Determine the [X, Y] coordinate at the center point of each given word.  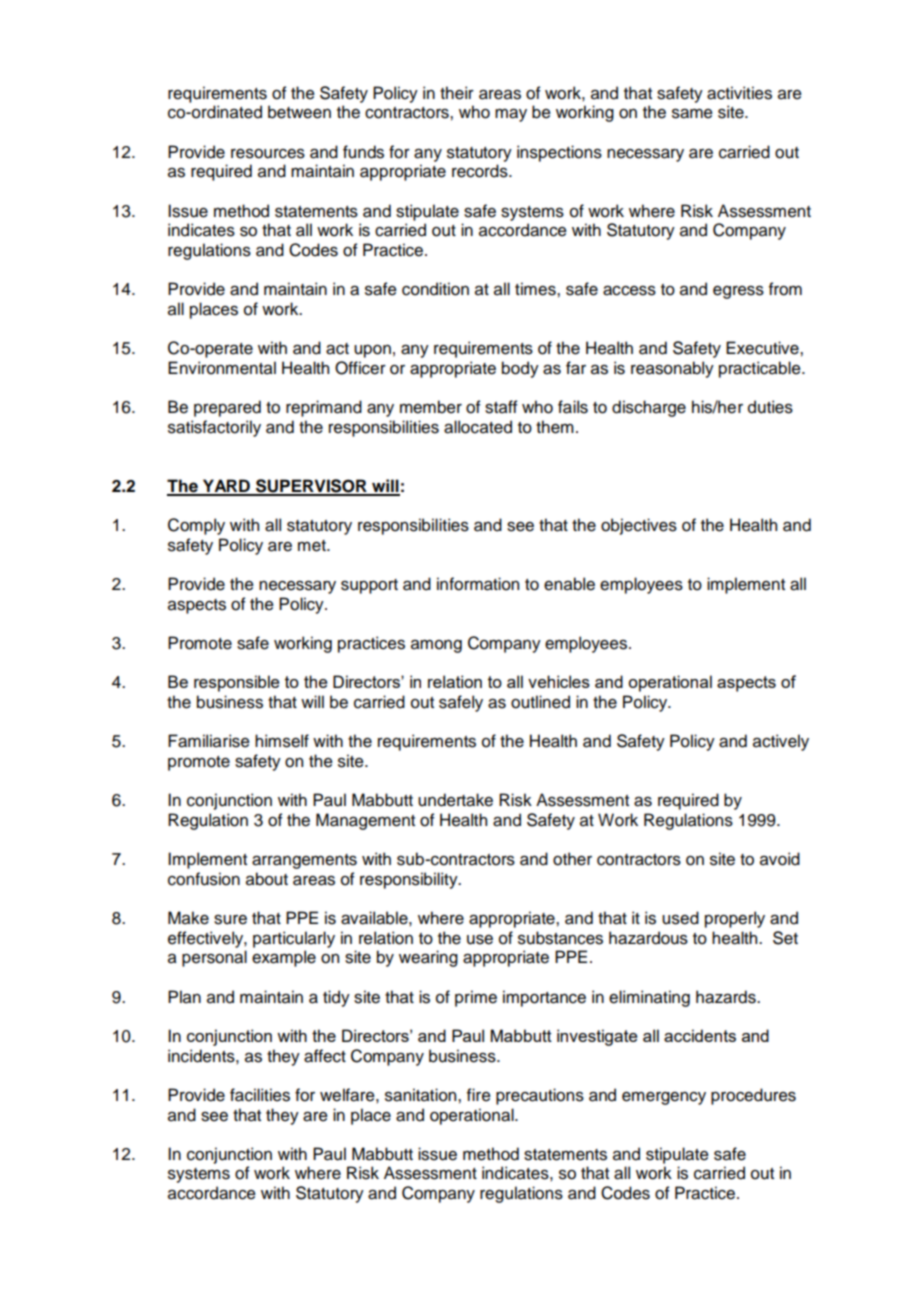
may [511, 115]
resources [268, 154]
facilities [260, 1095]
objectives [639, 526]
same [692, 114]
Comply [196, 526]
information [478, 584]
